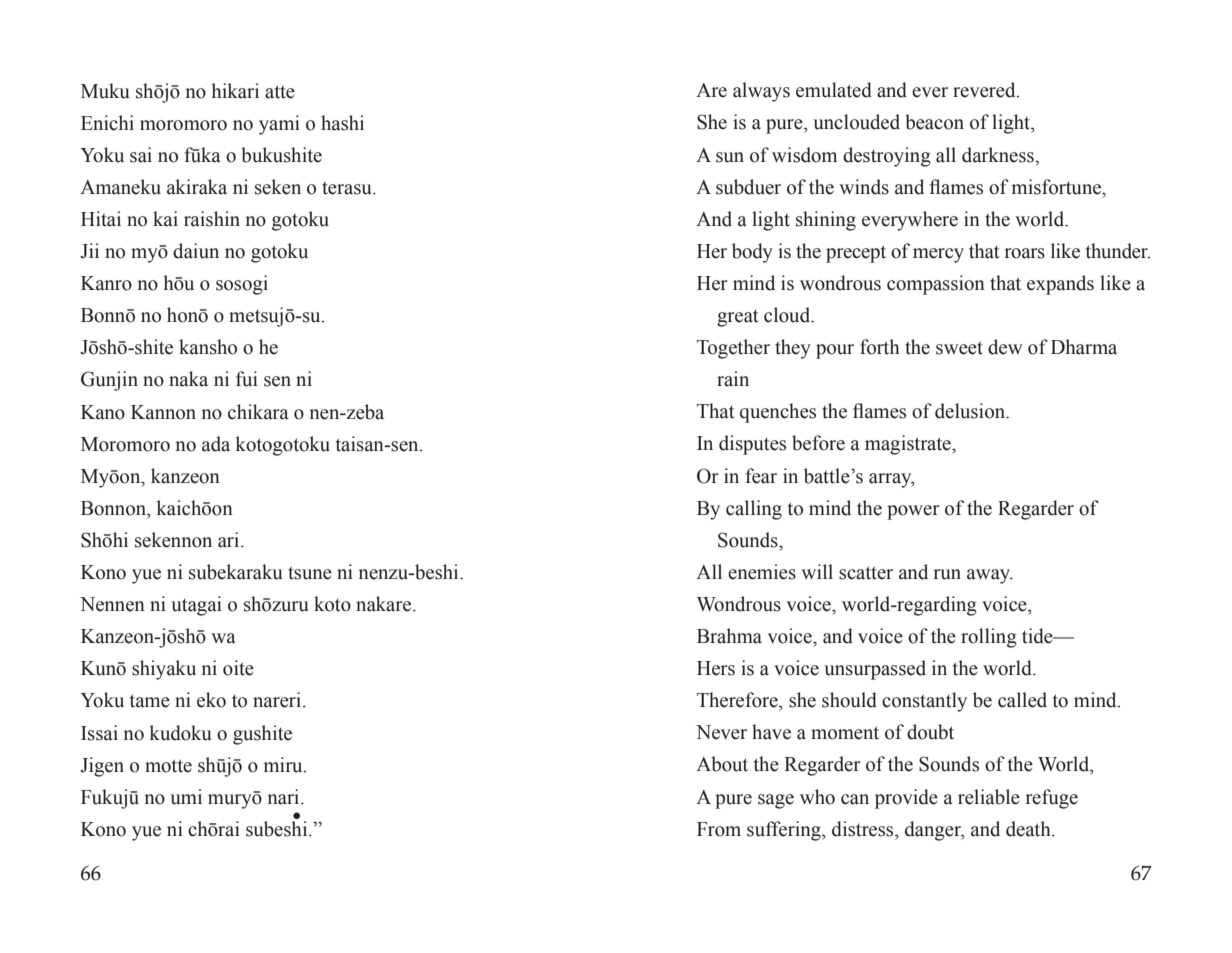  What do you see at coordinates (752, 445) in the document?
I see `disputes` at bounding box center [752, 445].
